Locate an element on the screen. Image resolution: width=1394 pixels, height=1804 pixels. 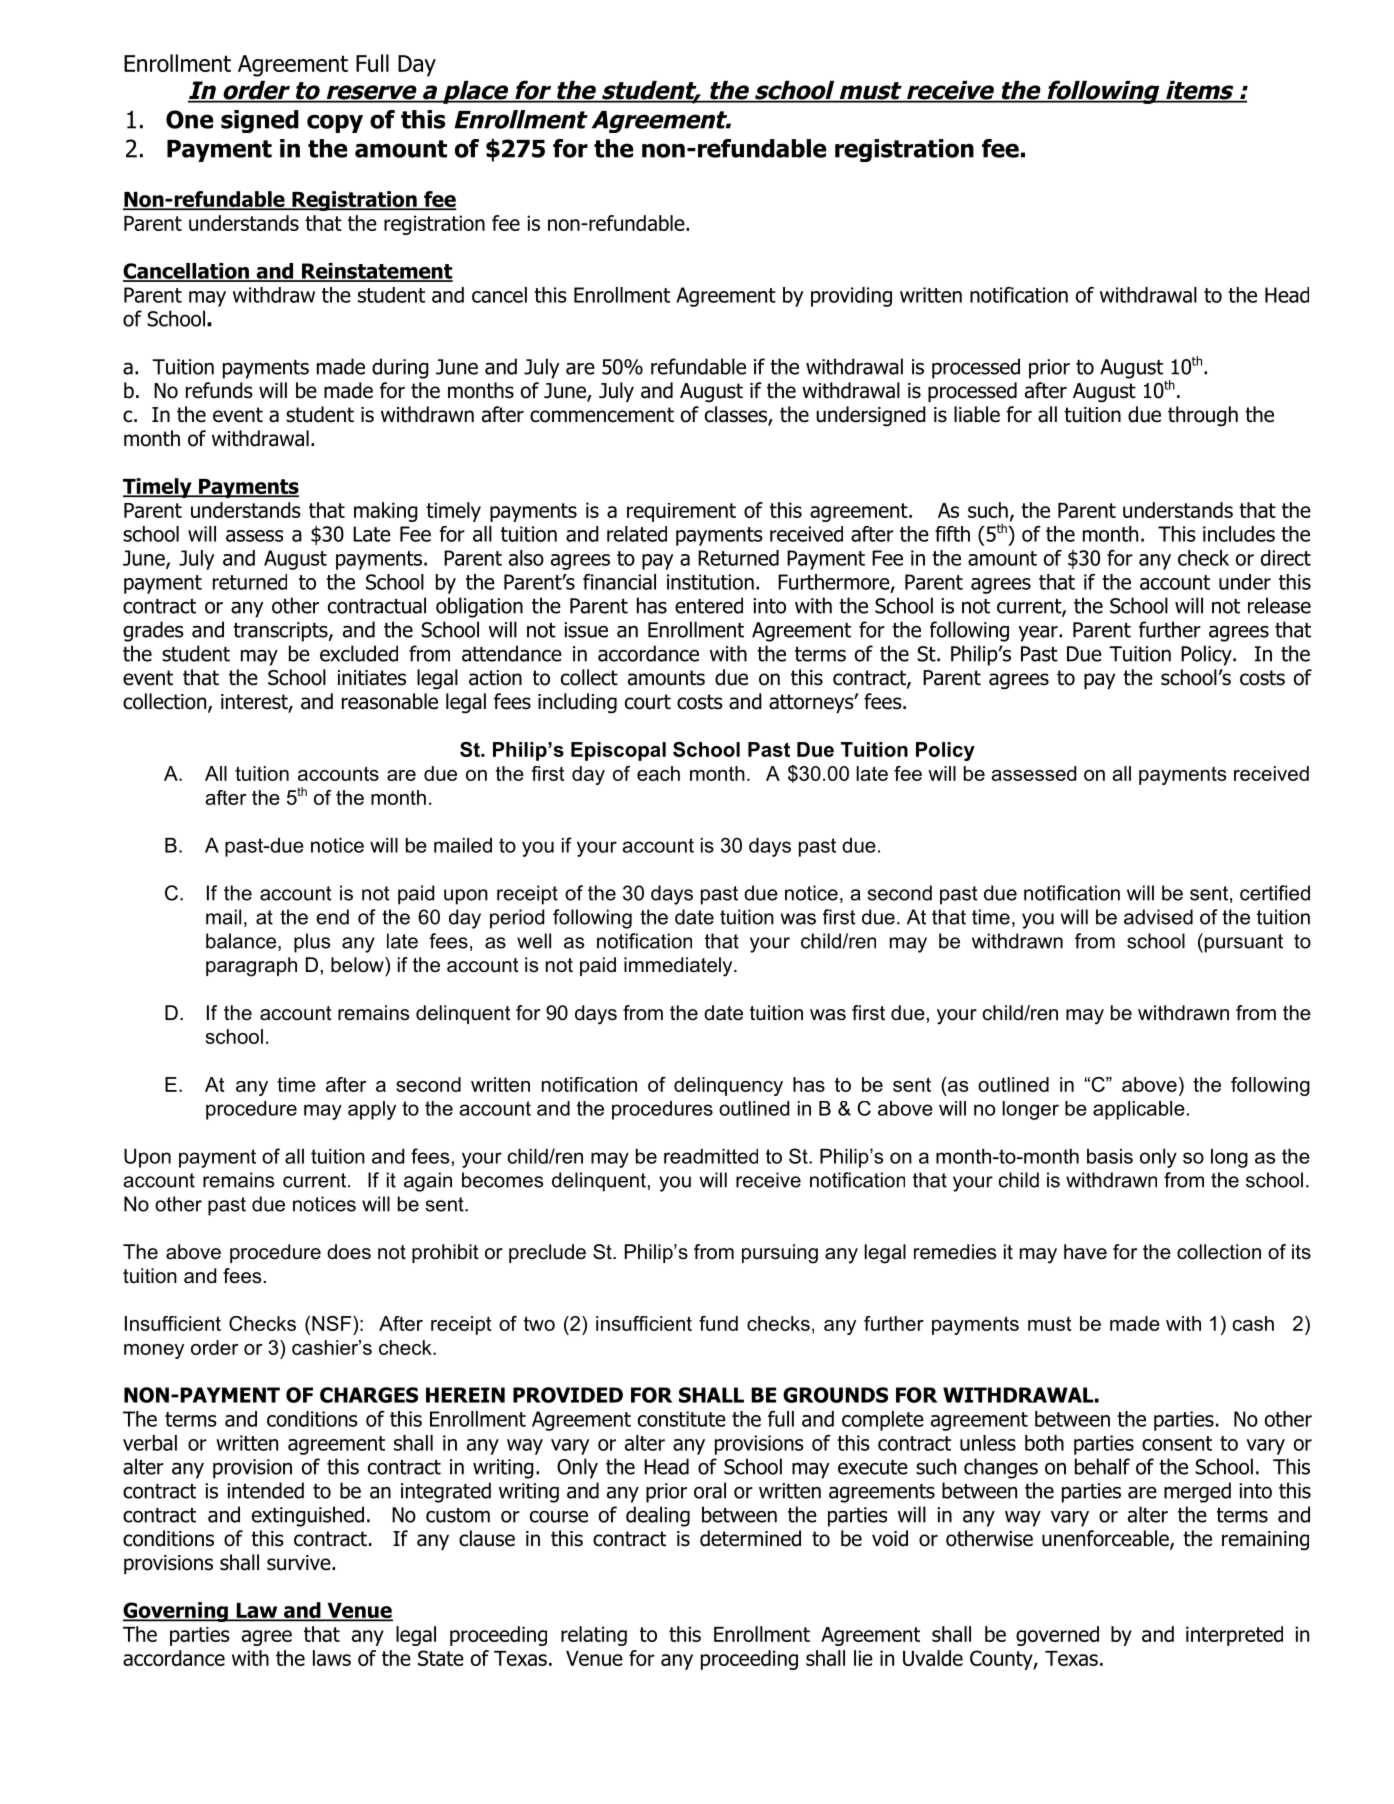
have is located at coordinates (1085, 1252).
